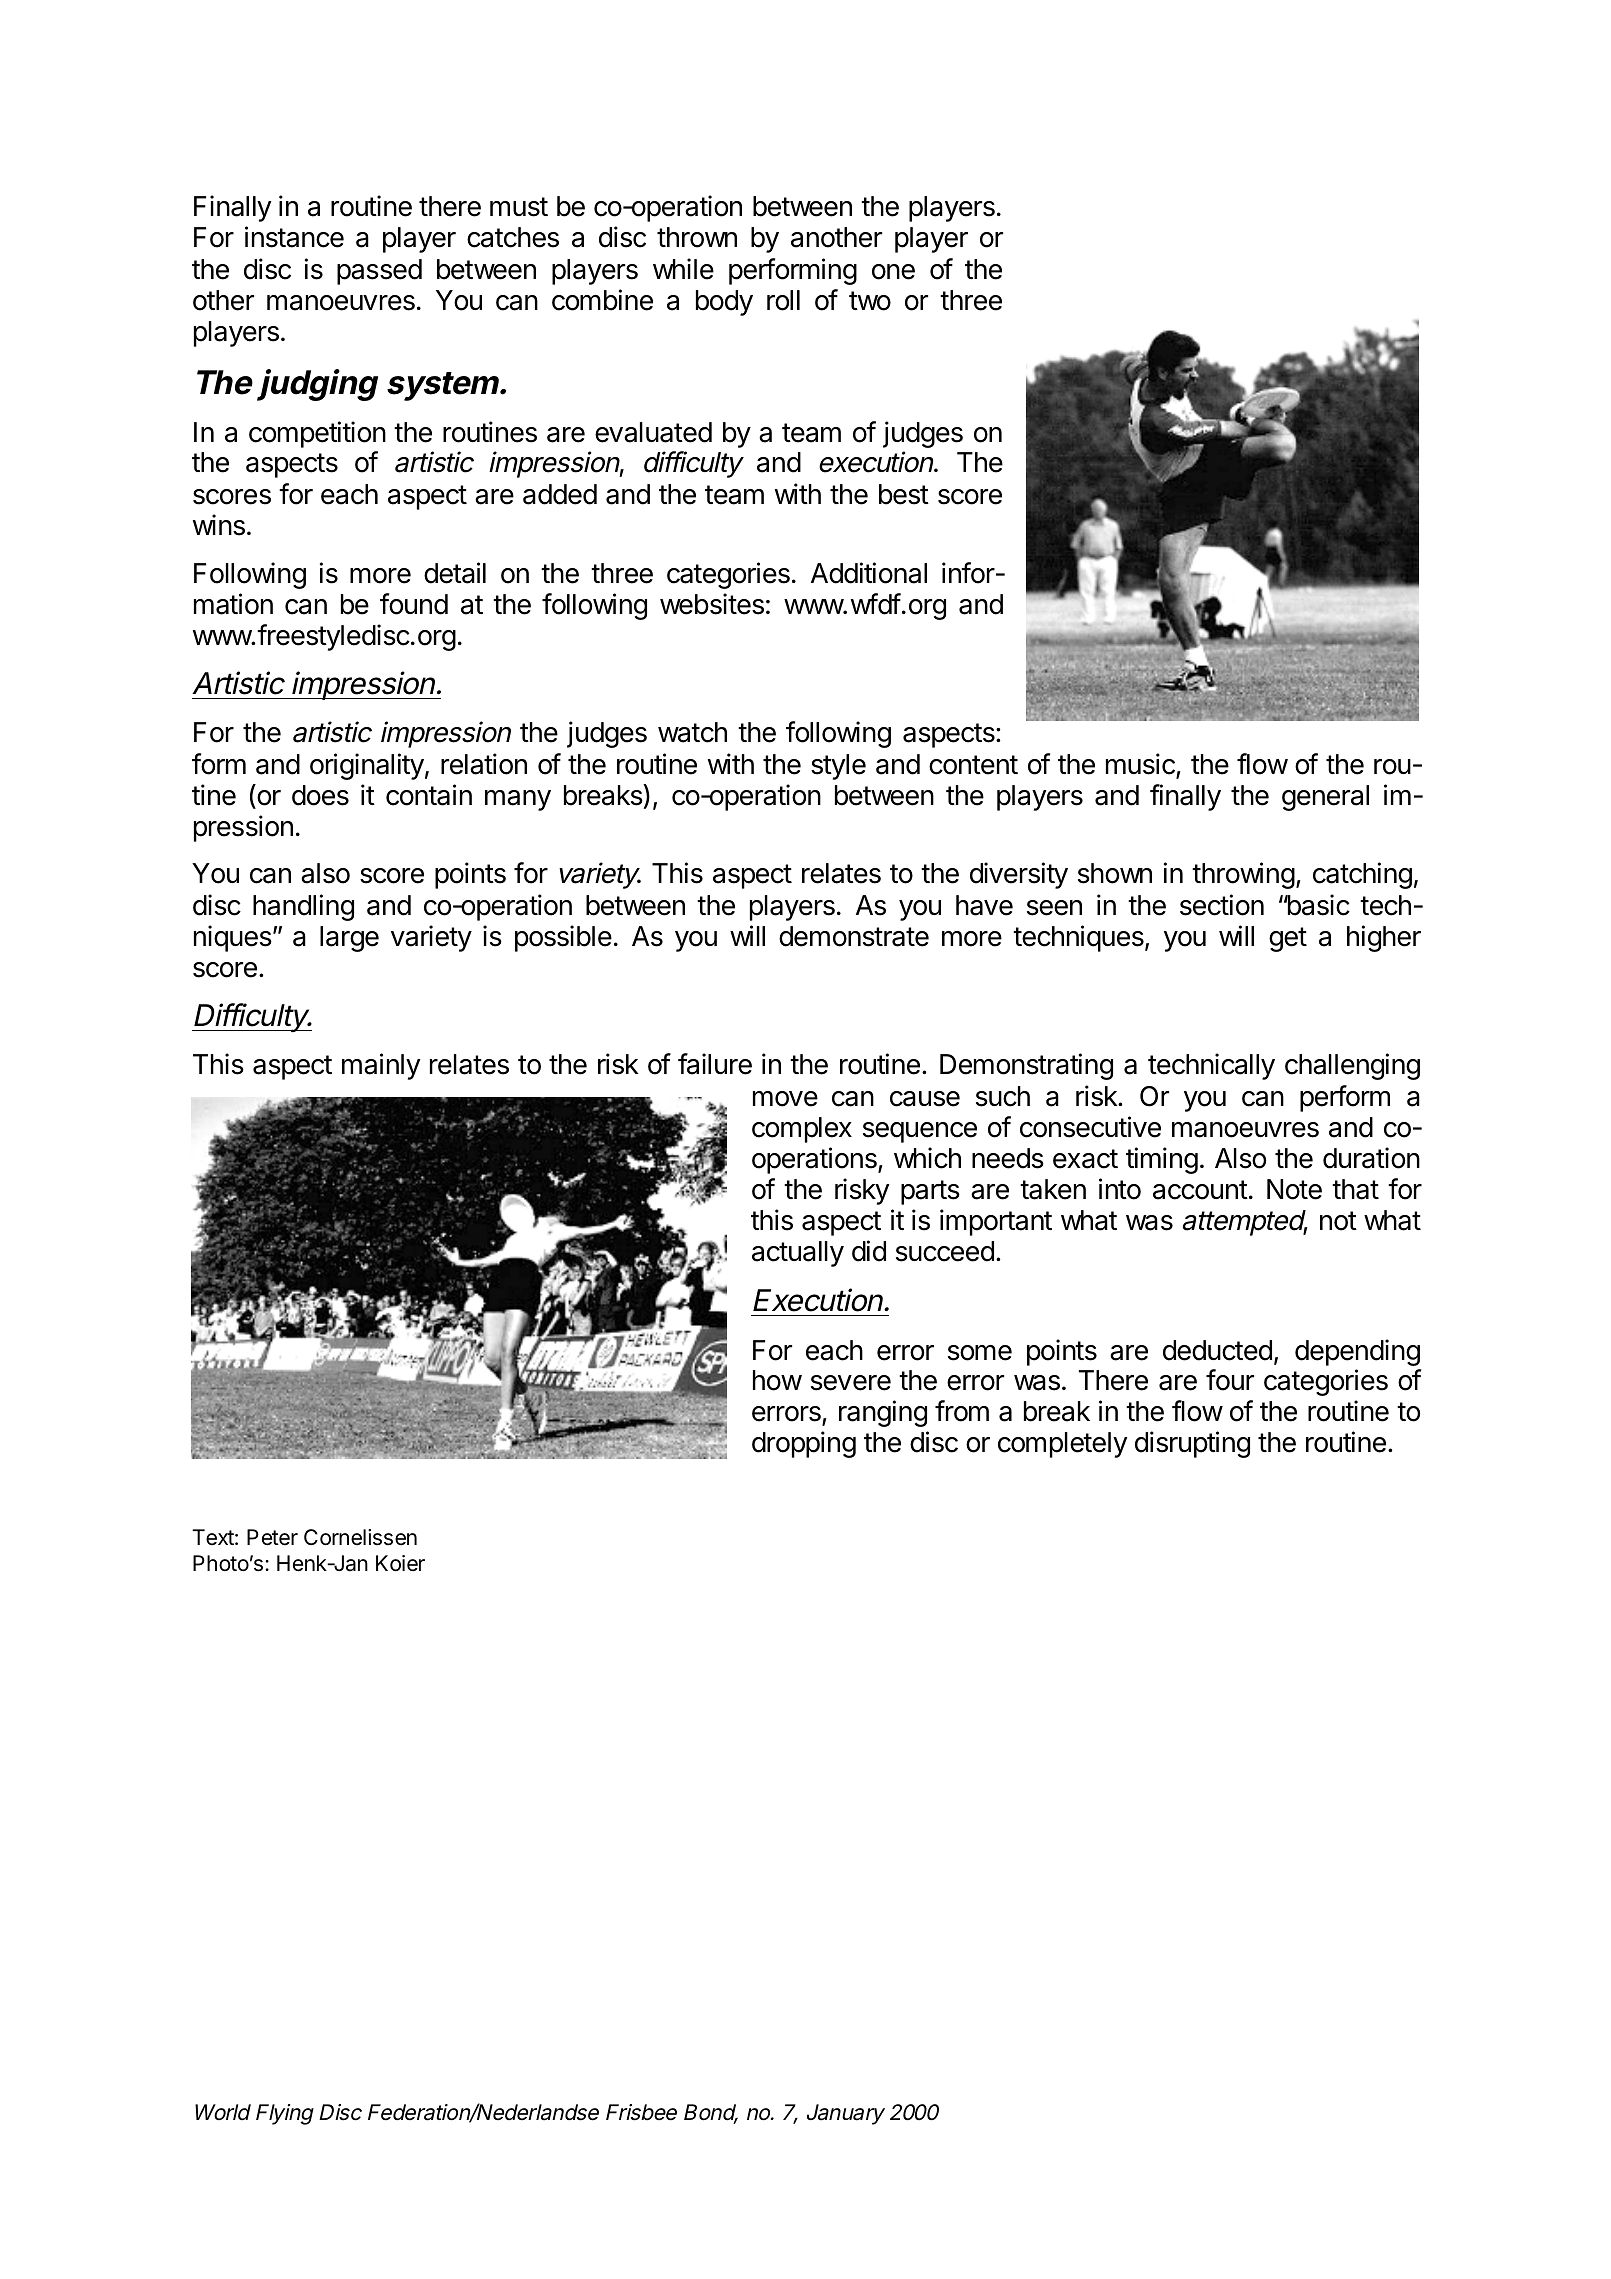  Describe the element at coordinates (303, 907) in the screenshot. I see `handling` at that location.
